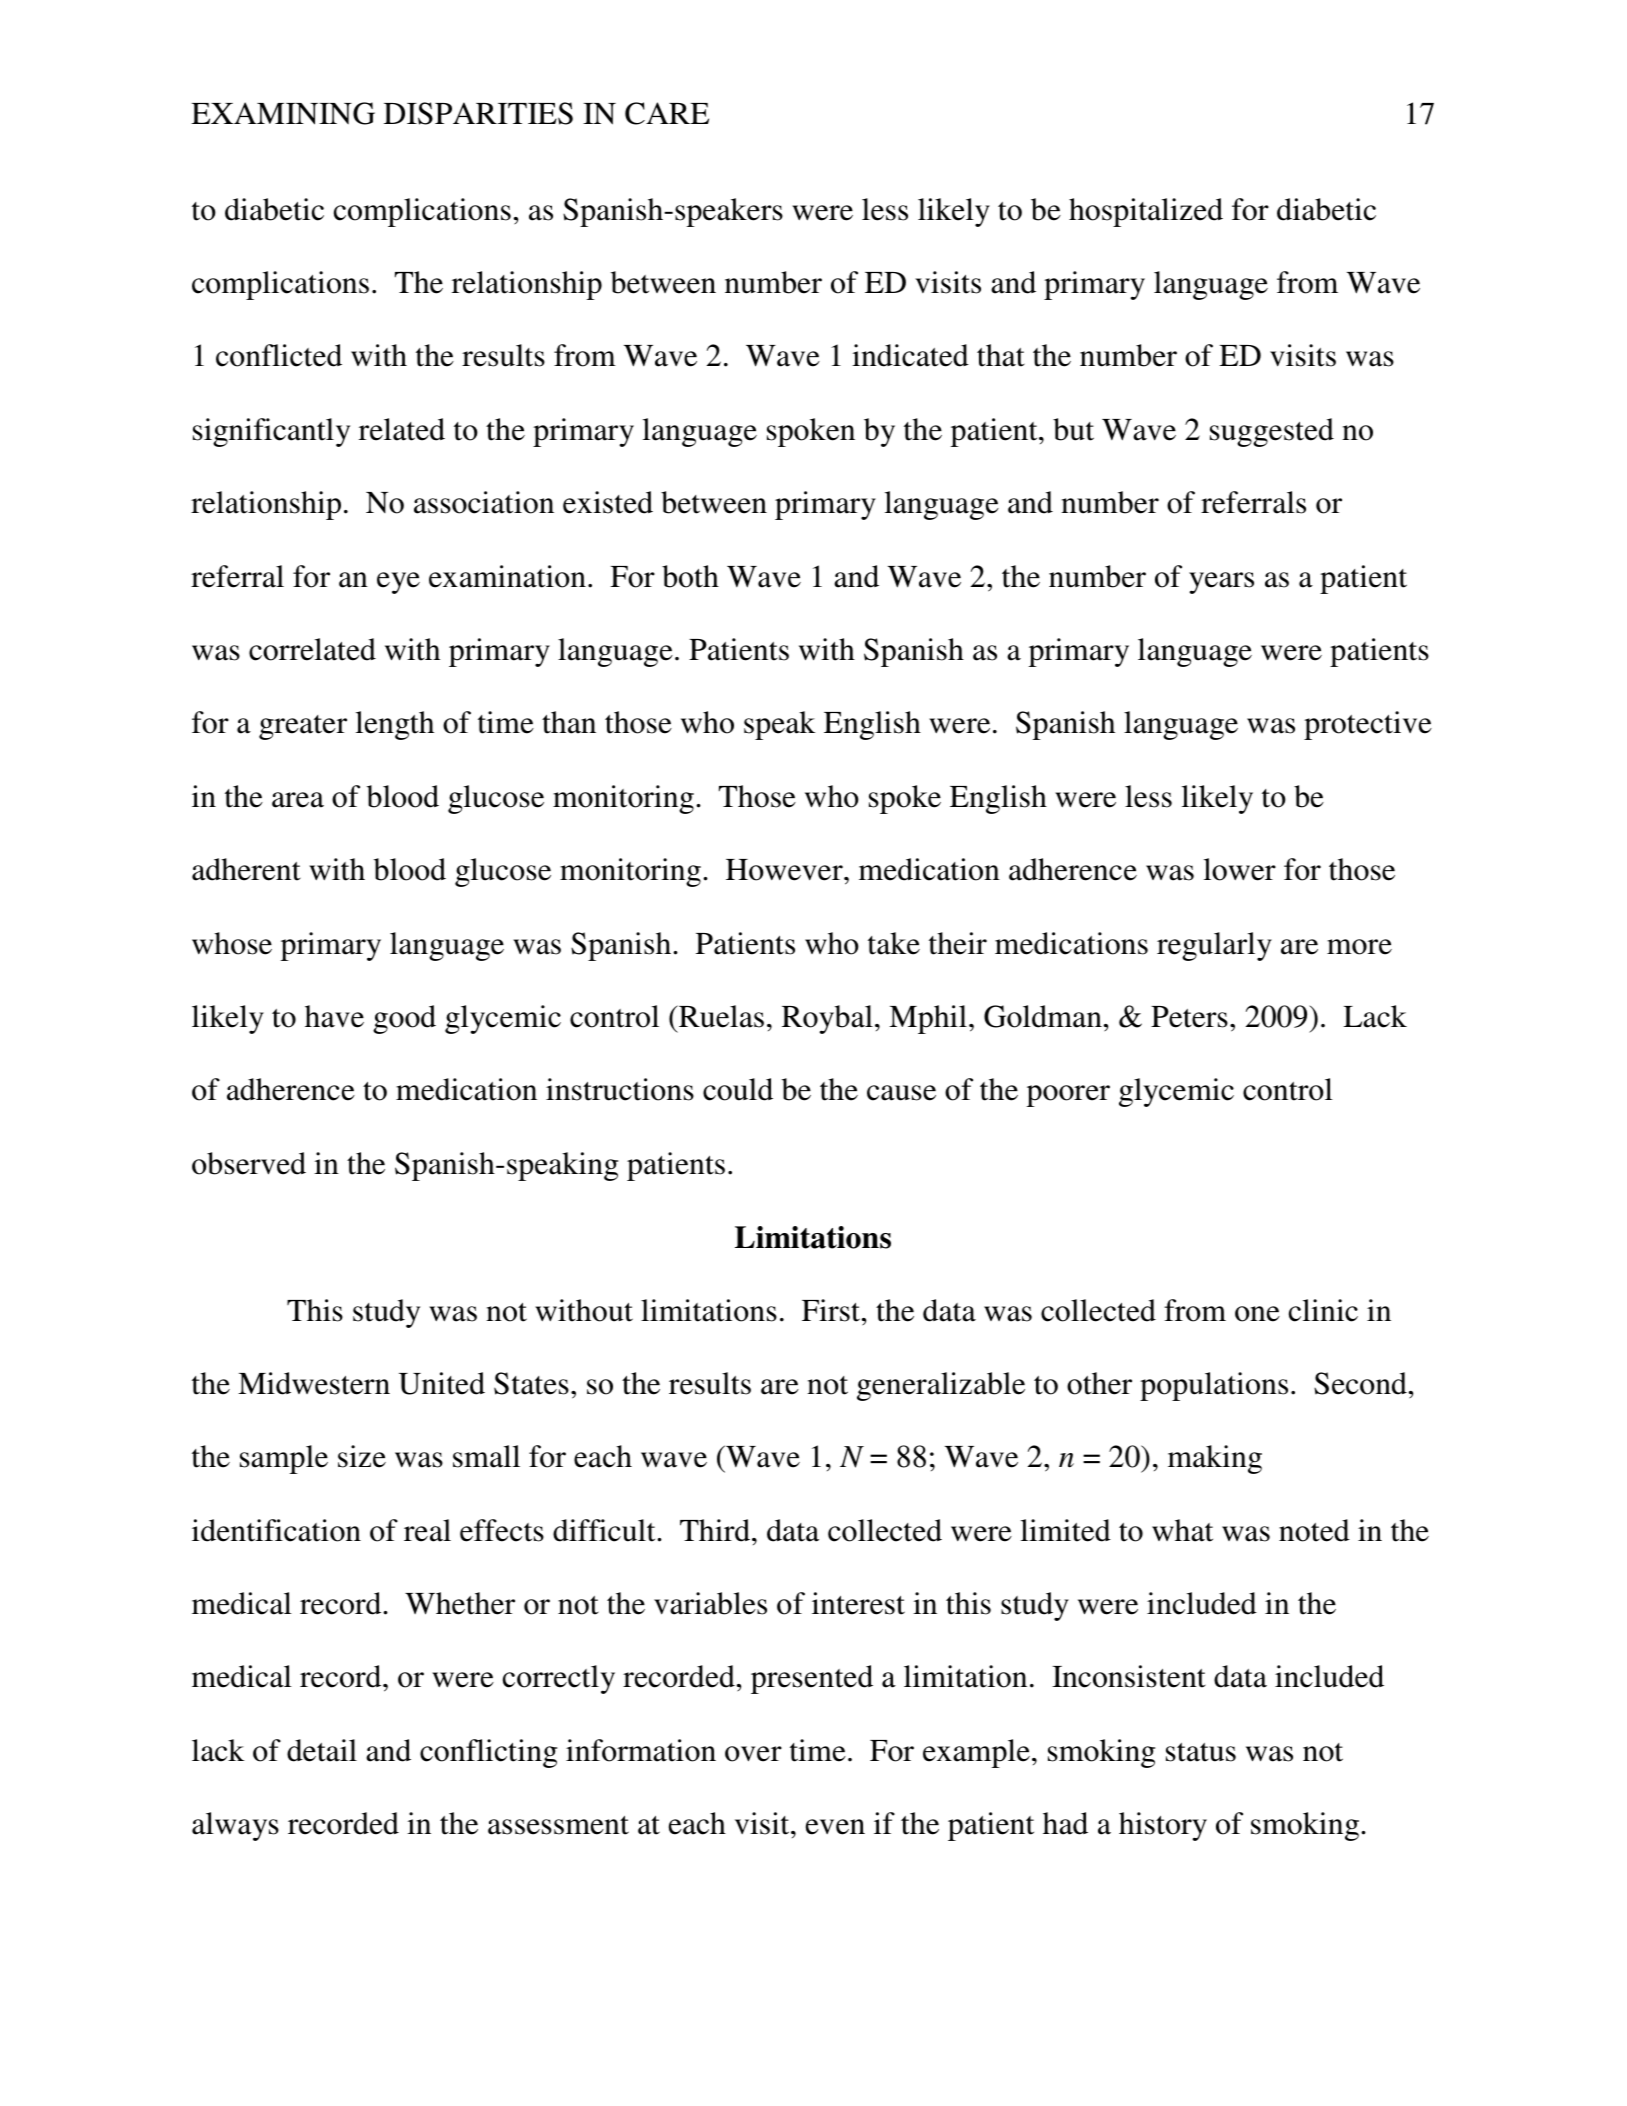 Image resolution: width=1627 pixels, height=2106 pixels. Describe the element at coordinates (1368, 725) in the page. I see `protective` at that location.
